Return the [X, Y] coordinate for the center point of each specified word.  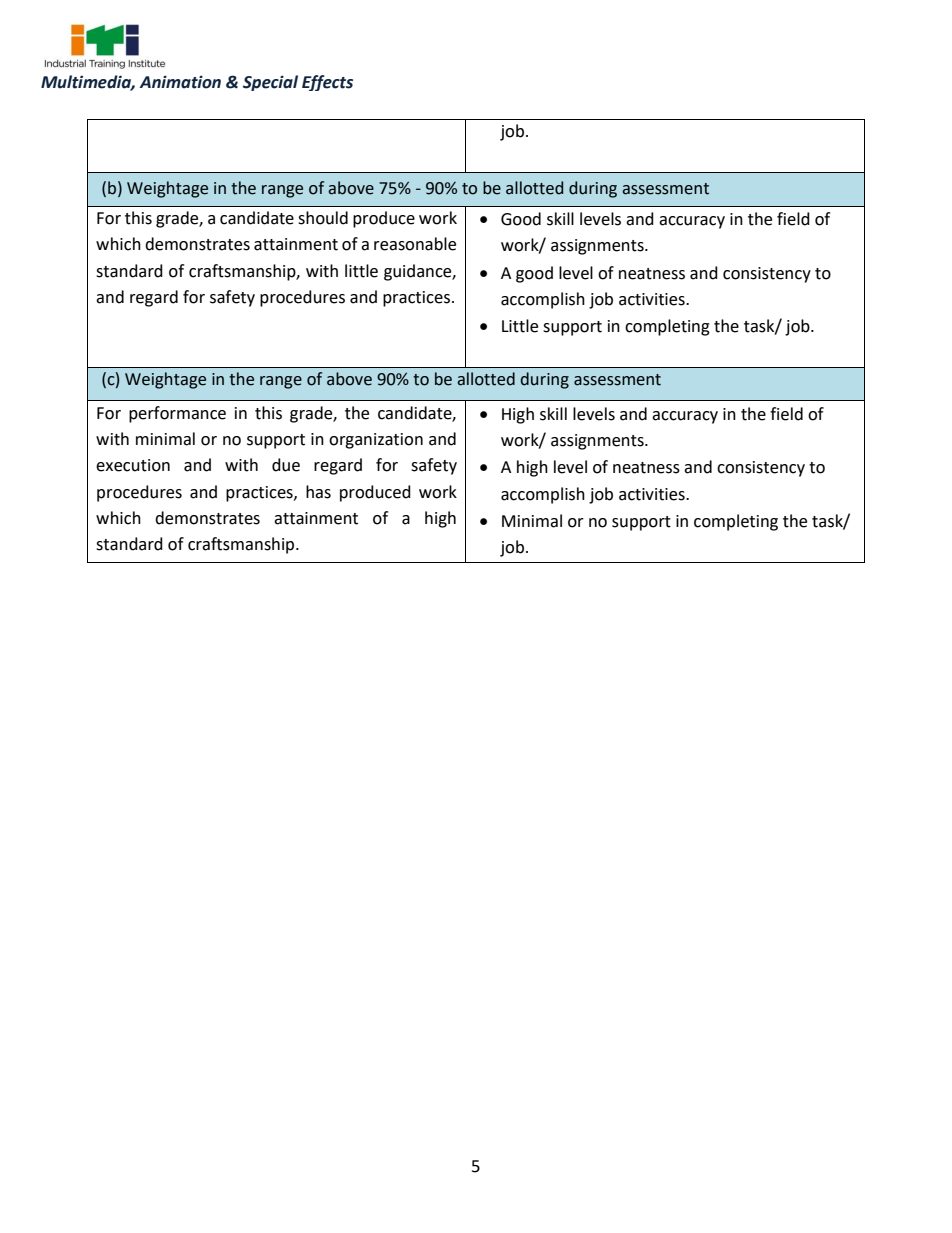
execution [133, 465]
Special [270, 83]
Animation [180, 82]
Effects [327, 83]
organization [376, 441]
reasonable [415, 244]
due [286, 465]
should [323, 218]
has [318, 492]
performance [177, 414]
